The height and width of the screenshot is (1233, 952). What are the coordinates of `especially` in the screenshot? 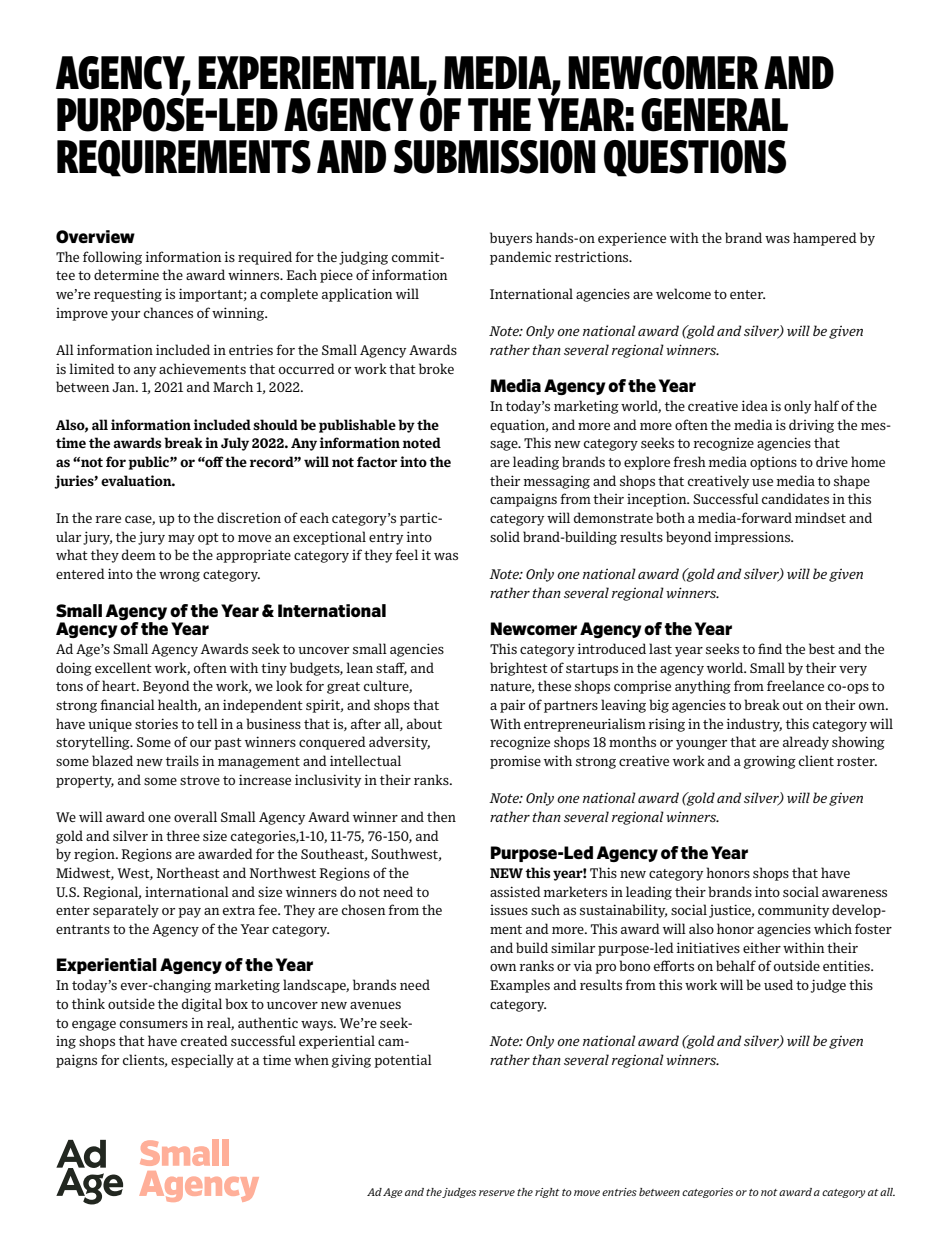 It's located at (202, 1061).
